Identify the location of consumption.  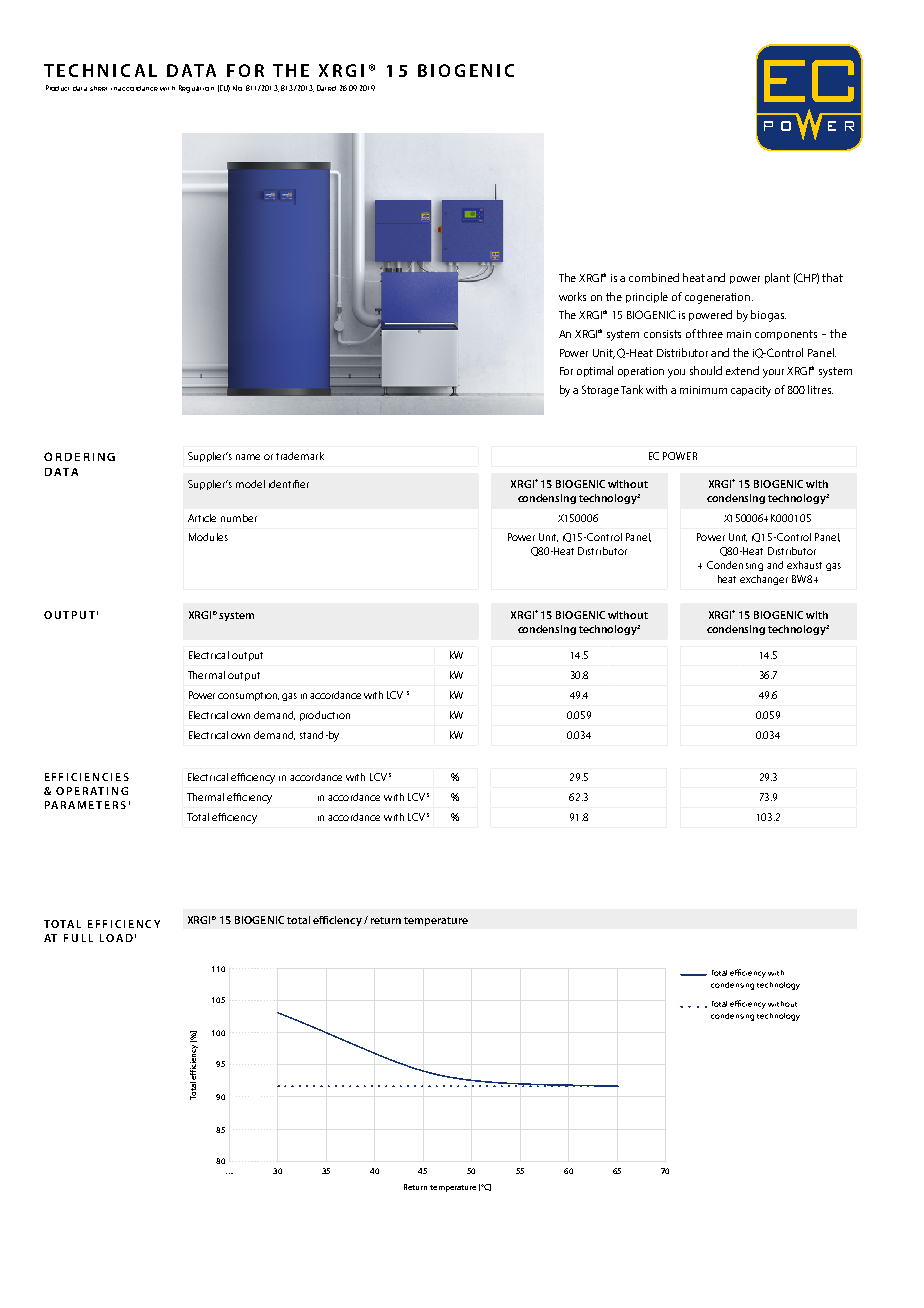
(248, 696).
